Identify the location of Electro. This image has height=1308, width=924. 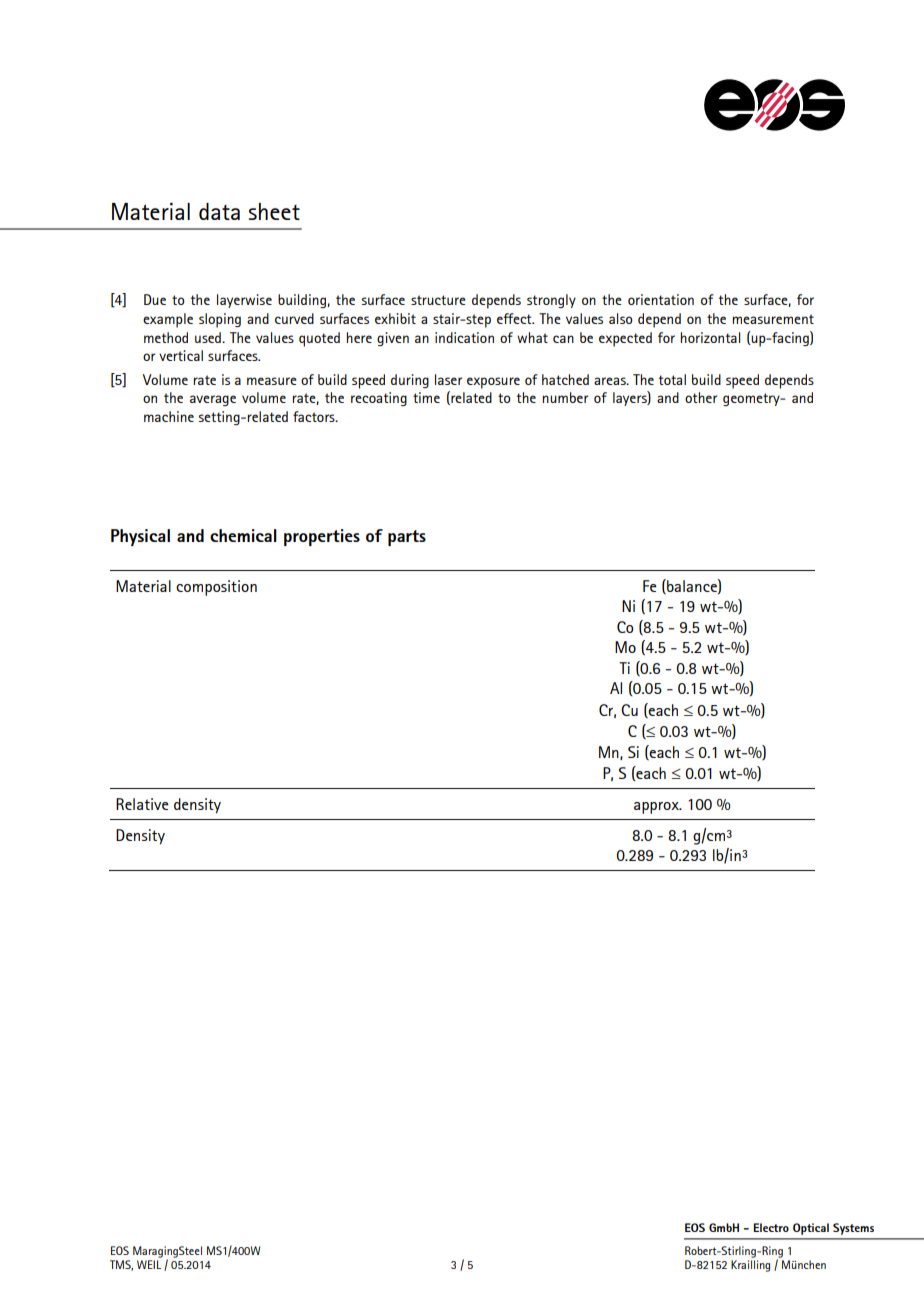
(771, 1227).
